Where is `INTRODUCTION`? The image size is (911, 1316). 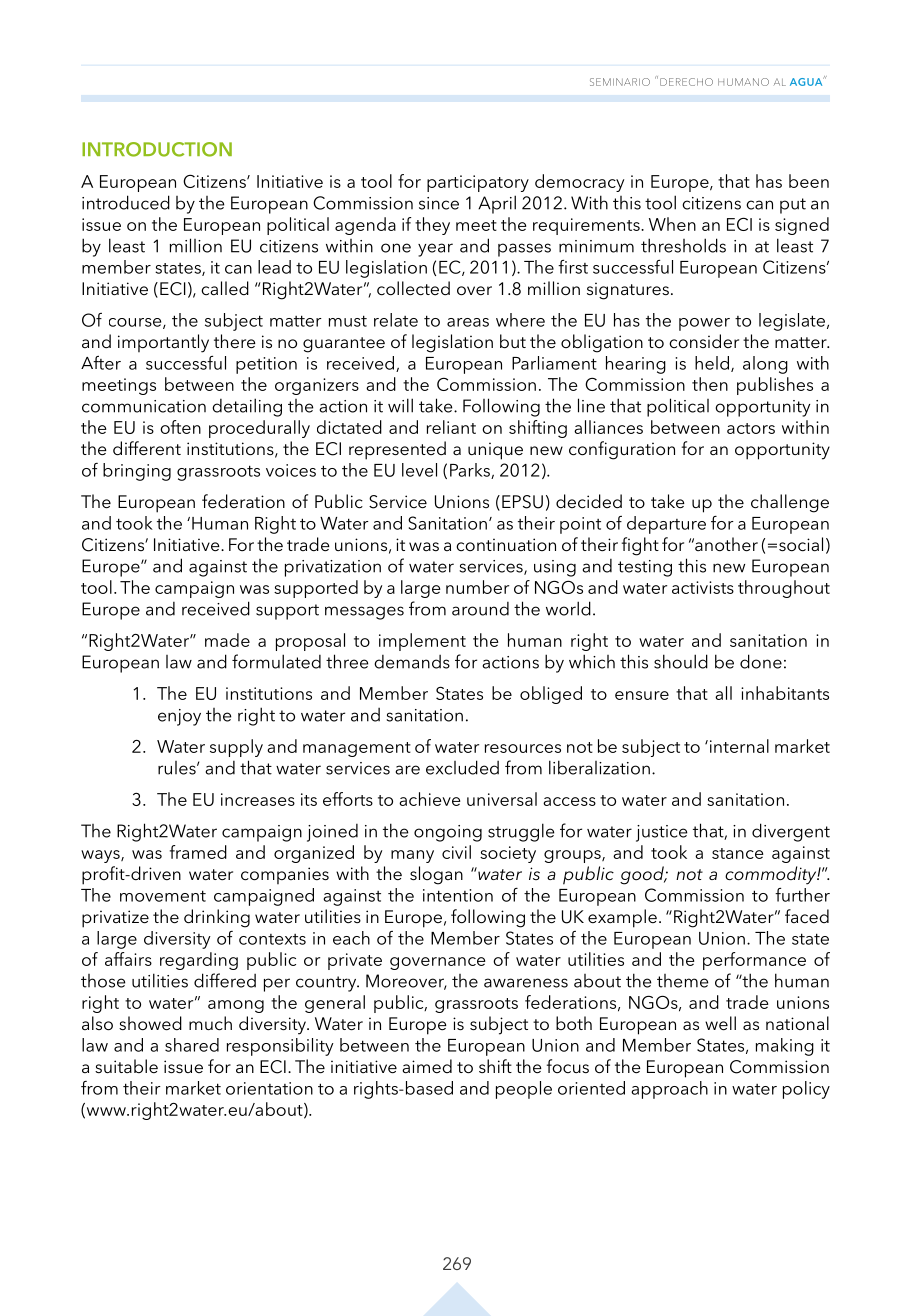 INTRODUCTION is located at coordinates (157, 149).
